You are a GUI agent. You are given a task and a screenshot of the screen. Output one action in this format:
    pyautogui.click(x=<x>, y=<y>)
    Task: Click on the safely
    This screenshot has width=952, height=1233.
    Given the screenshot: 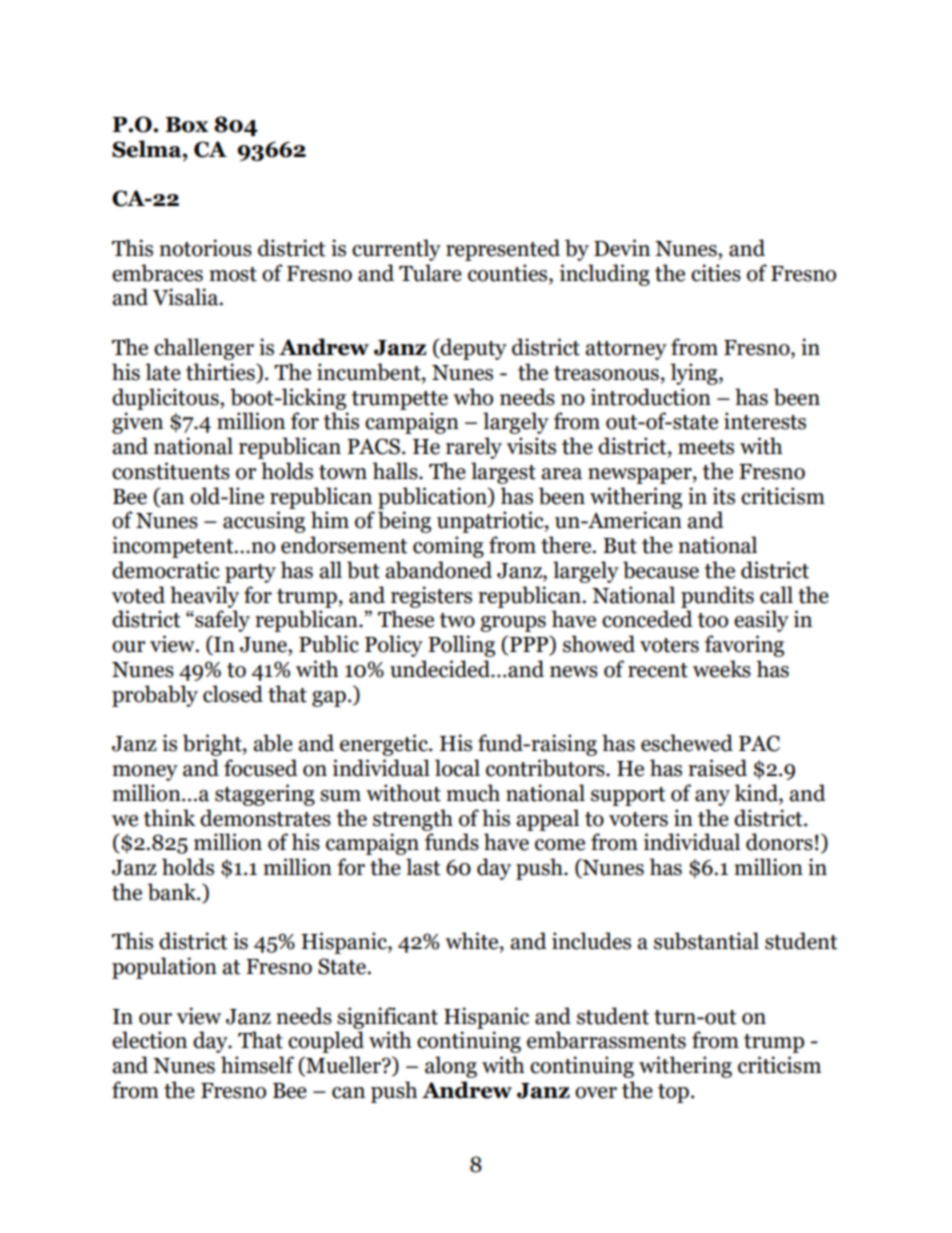 What is the action you would take?
    pyautogui.click(x=221, y=621)
